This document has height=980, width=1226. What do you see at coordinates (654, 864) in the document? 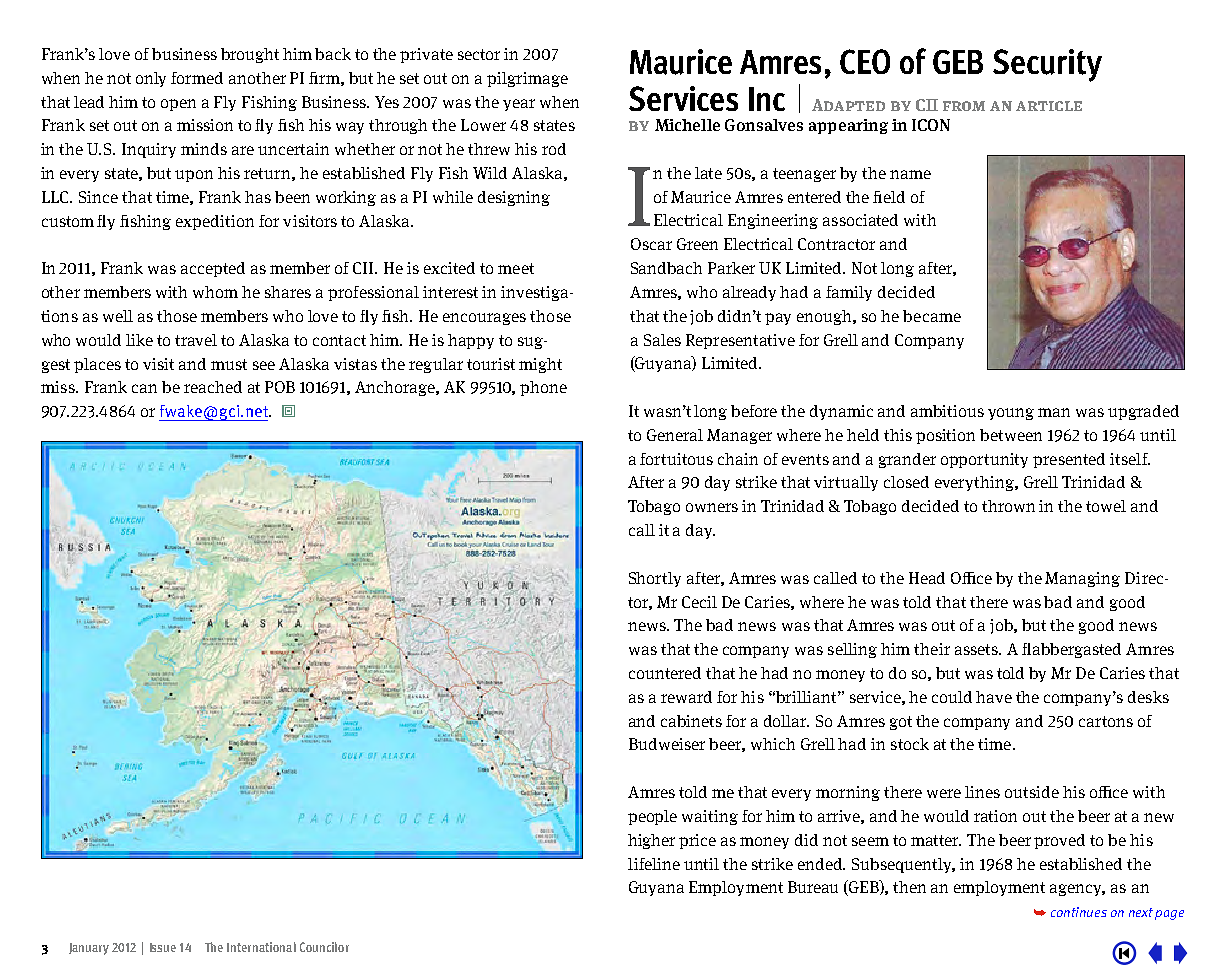
I see `lifeline` at bounding box center [654, 864].
